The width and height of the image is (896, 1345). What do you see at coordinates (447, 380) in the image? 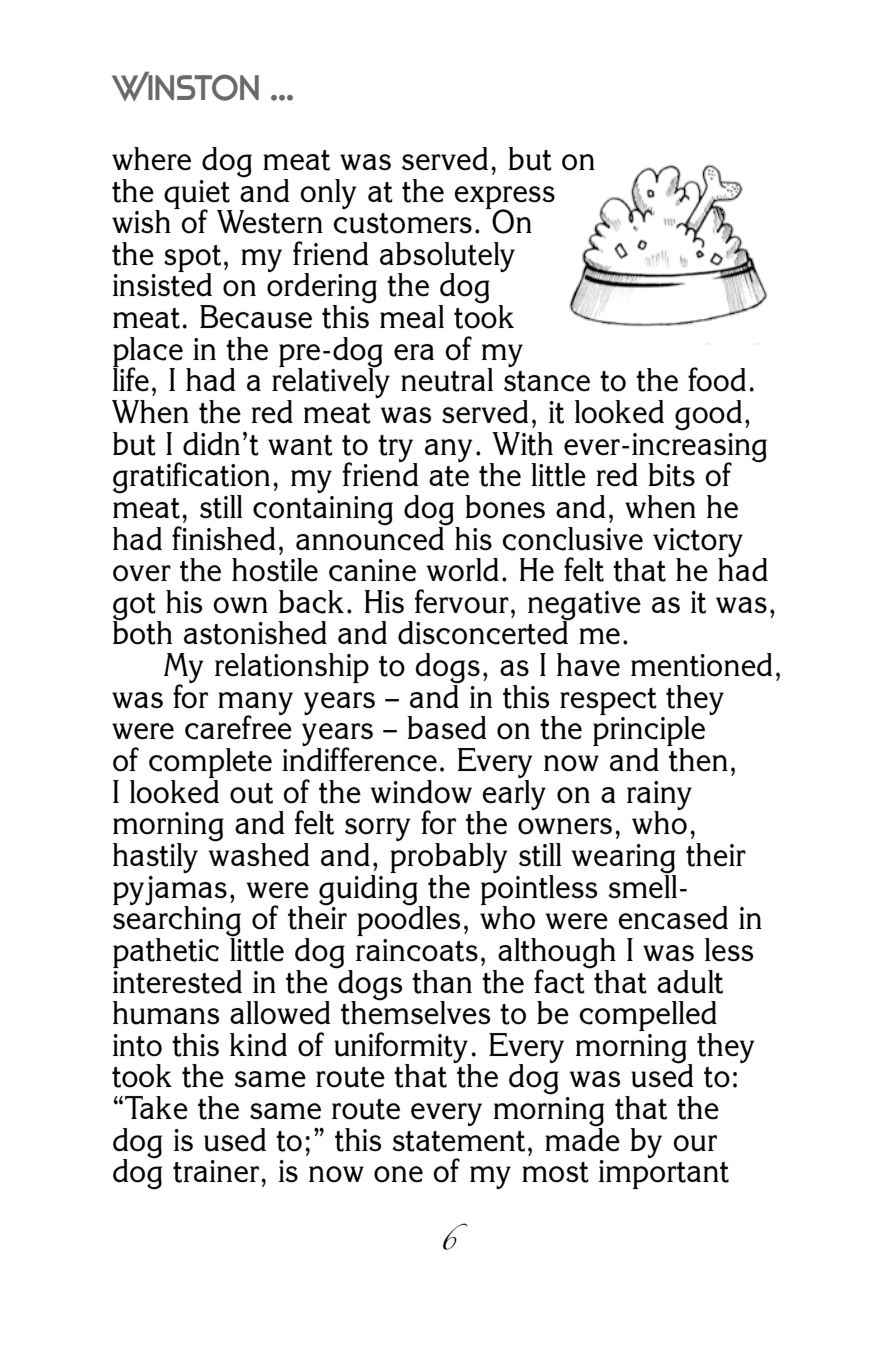
I see `neutral` at bounding box center [447, 380].
